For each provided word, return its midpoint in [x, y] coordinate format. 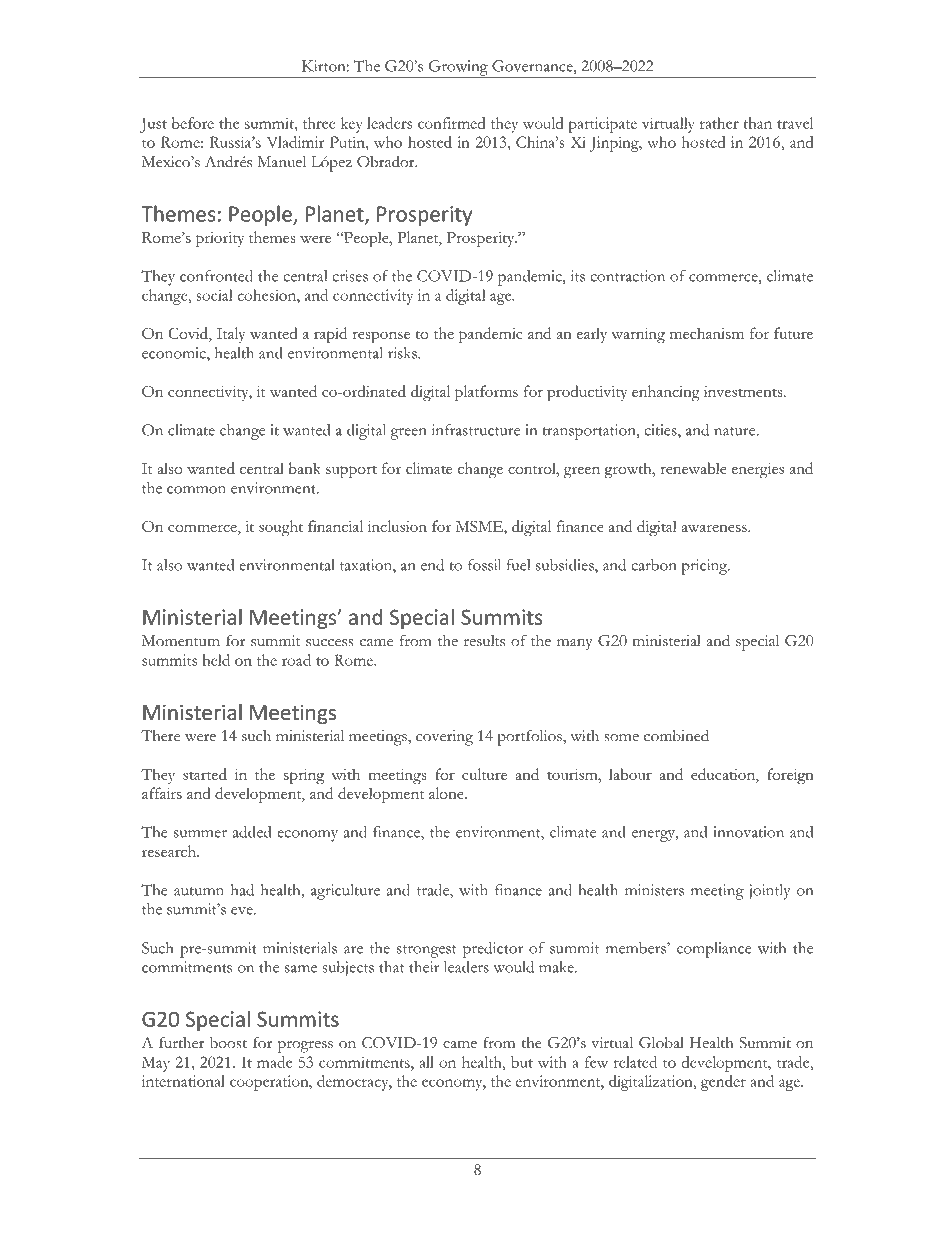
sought [281, 528]
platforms [486, 393]
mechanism [707, 333]
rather [719, 123]
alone [447, 793]
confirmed [452, 123]
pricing [705, 567]
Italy [231, 335]
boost [228, 1042]
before [193, 123]
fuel [518, 565]
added [251, 832]
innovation [748, 832]
